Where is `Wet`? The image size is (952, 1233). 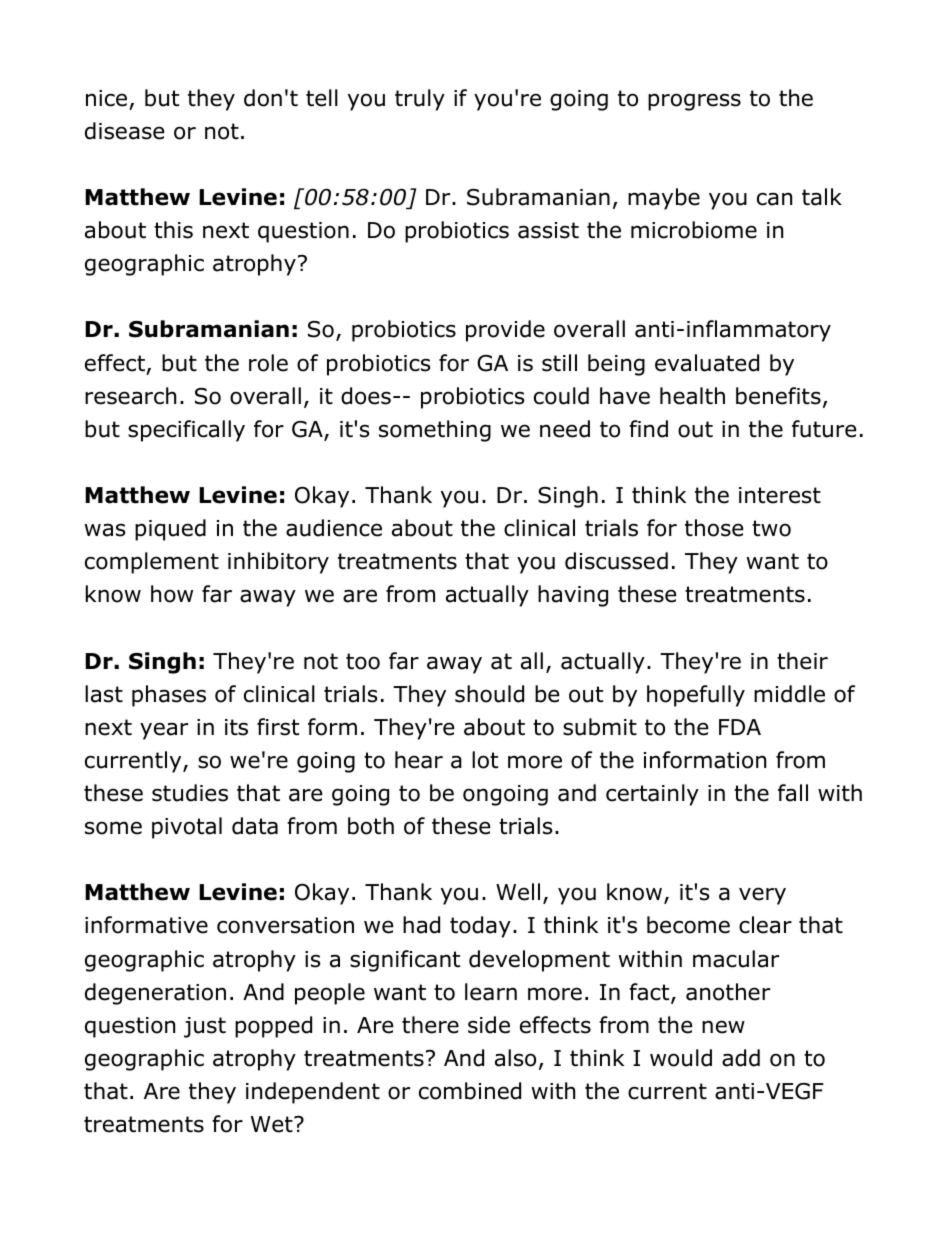
Wet is located at coordinates (273, 1124).
